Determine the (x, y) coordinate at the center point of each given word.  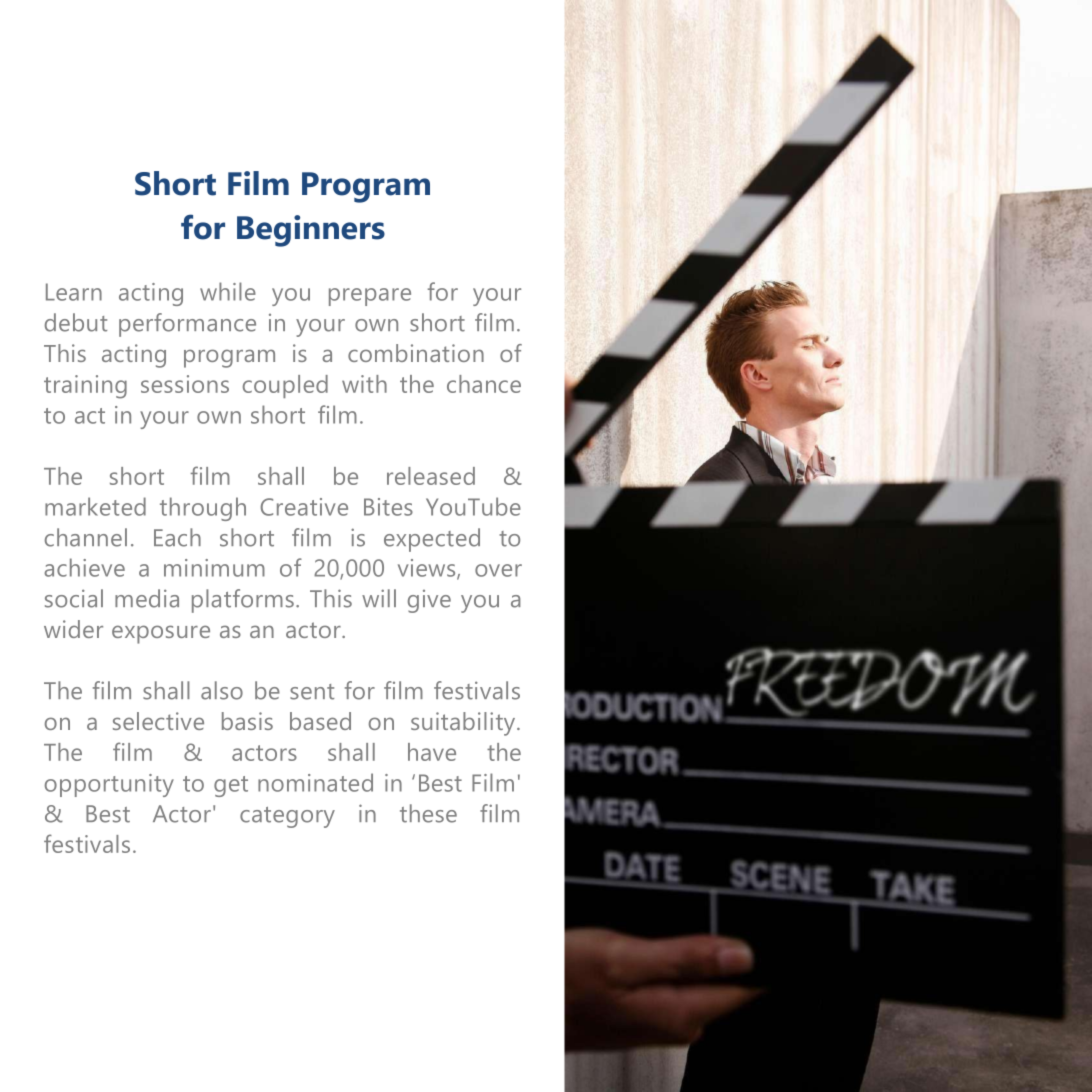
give (429, 601)
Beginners (311, 231)
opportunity (109, 785)
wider (73, 629)
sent (312, 692)
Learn (74, 292)
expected (432, 540)
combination (416, 353)
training (85, 387)
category (287, 817)
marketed (95, 506)
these (428, 813)
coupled (285, 386)
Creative (304, 507)
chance (484, 384)
